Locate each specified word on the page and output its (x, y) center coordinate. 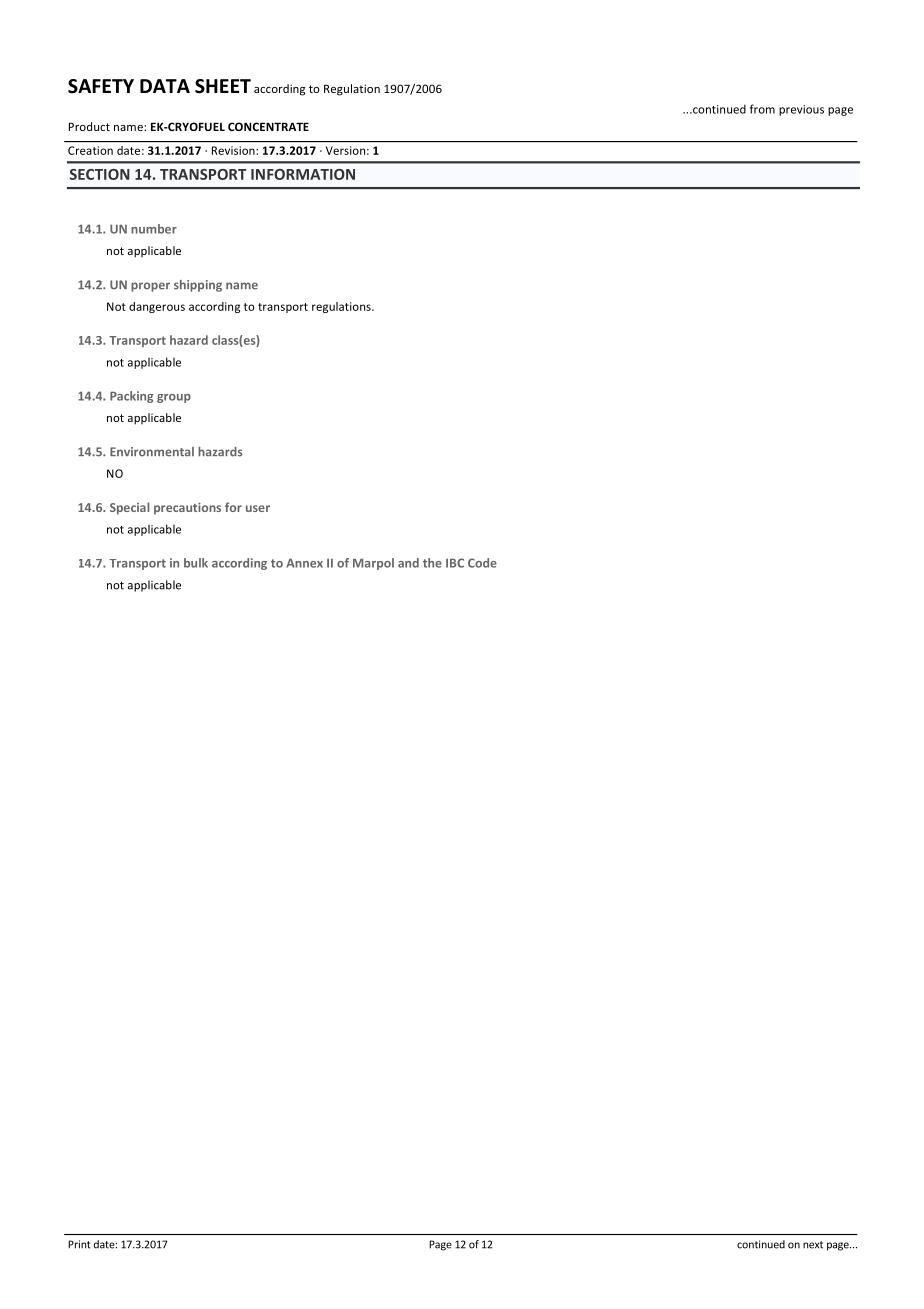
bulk (196, 563)
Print (79, 1244)
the (432, 563)
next (813, 1245)
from (762, 109)
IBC (455, 563)
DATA (165, 86)
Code (482, 563)
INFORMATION (303, 174)
